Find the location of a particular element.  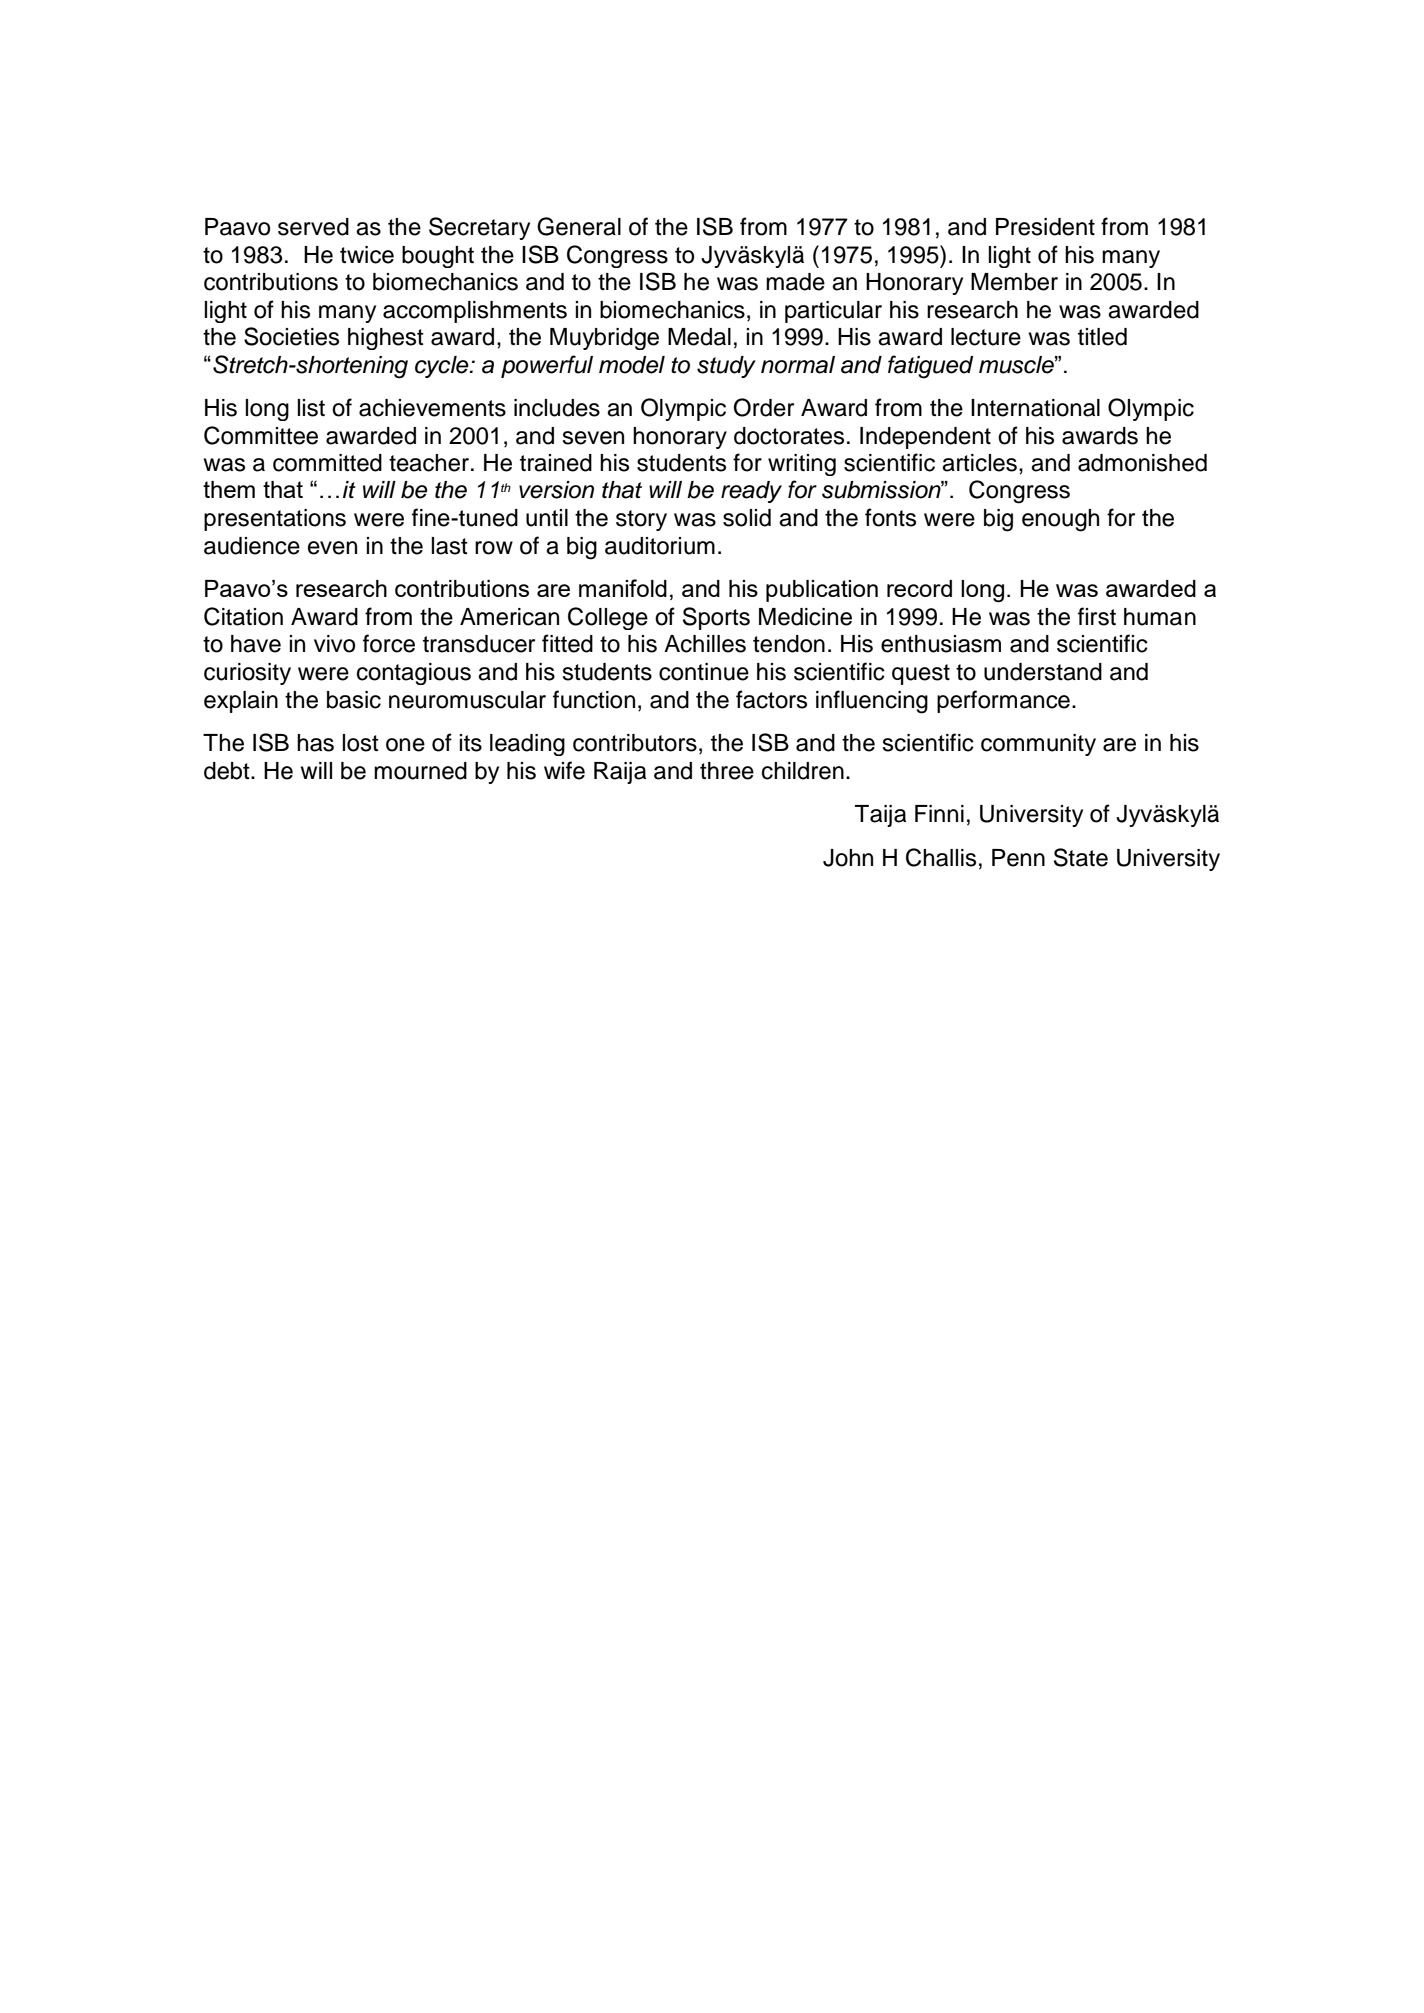

General is located at coordinates (579, 226).
